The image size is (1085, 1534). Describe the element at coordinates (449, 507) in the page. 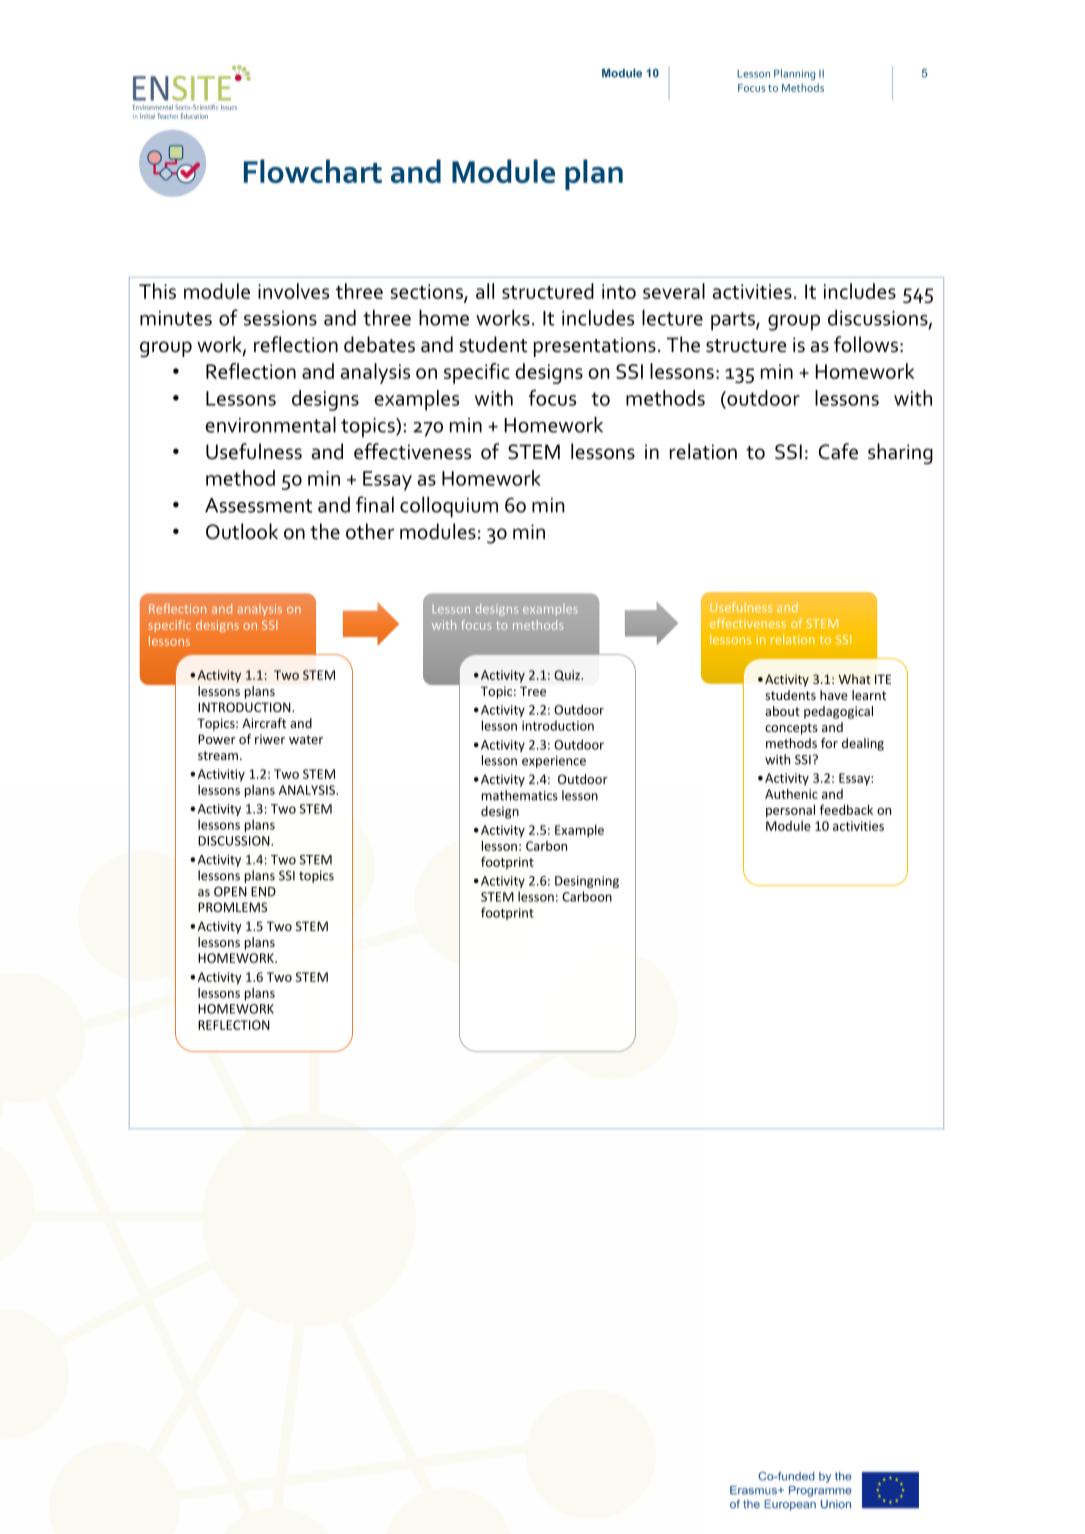

I see `colloquium` at that location.
